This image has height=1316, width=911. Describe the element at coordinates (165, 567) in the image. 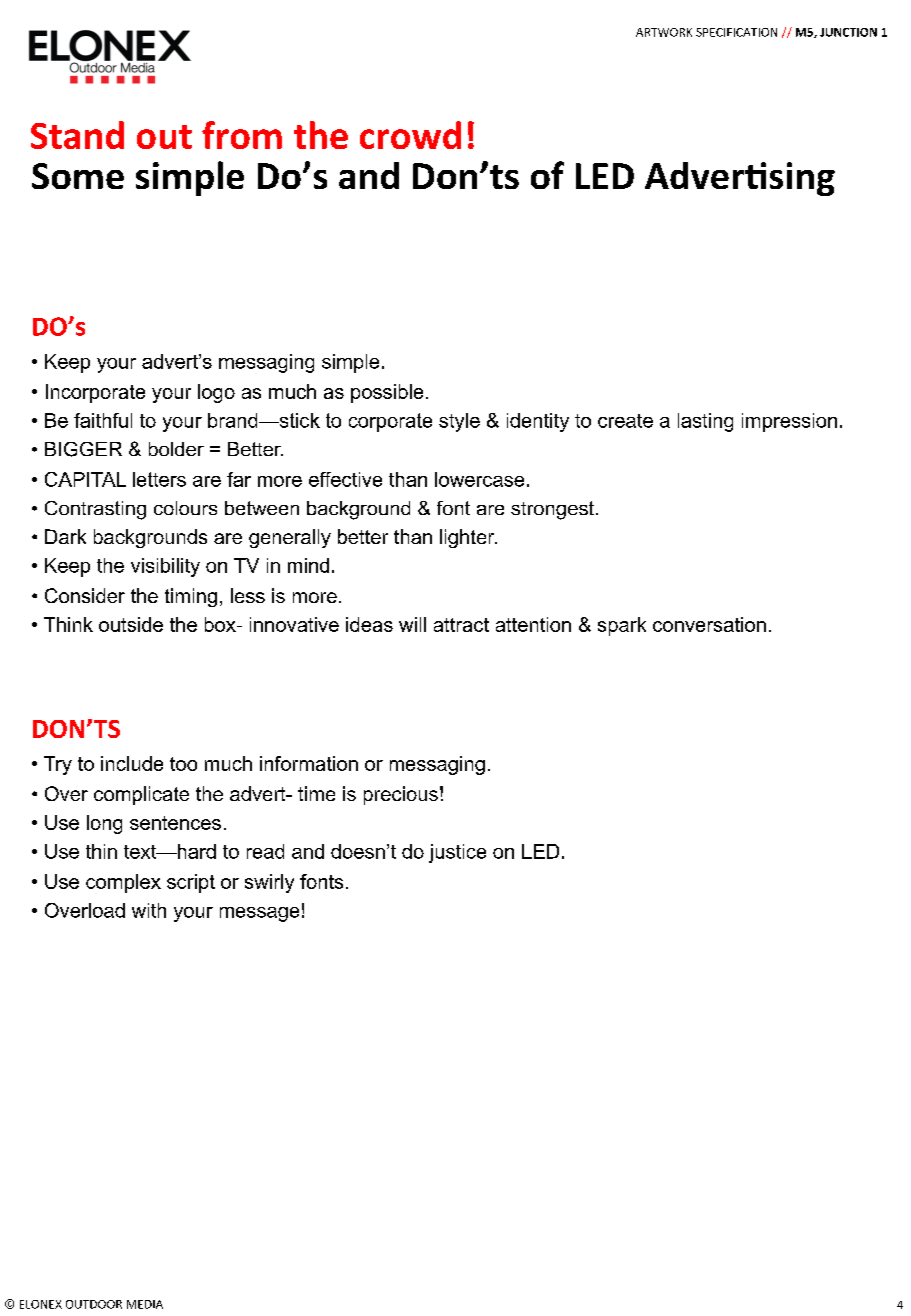

I see `visibility` at that location.
